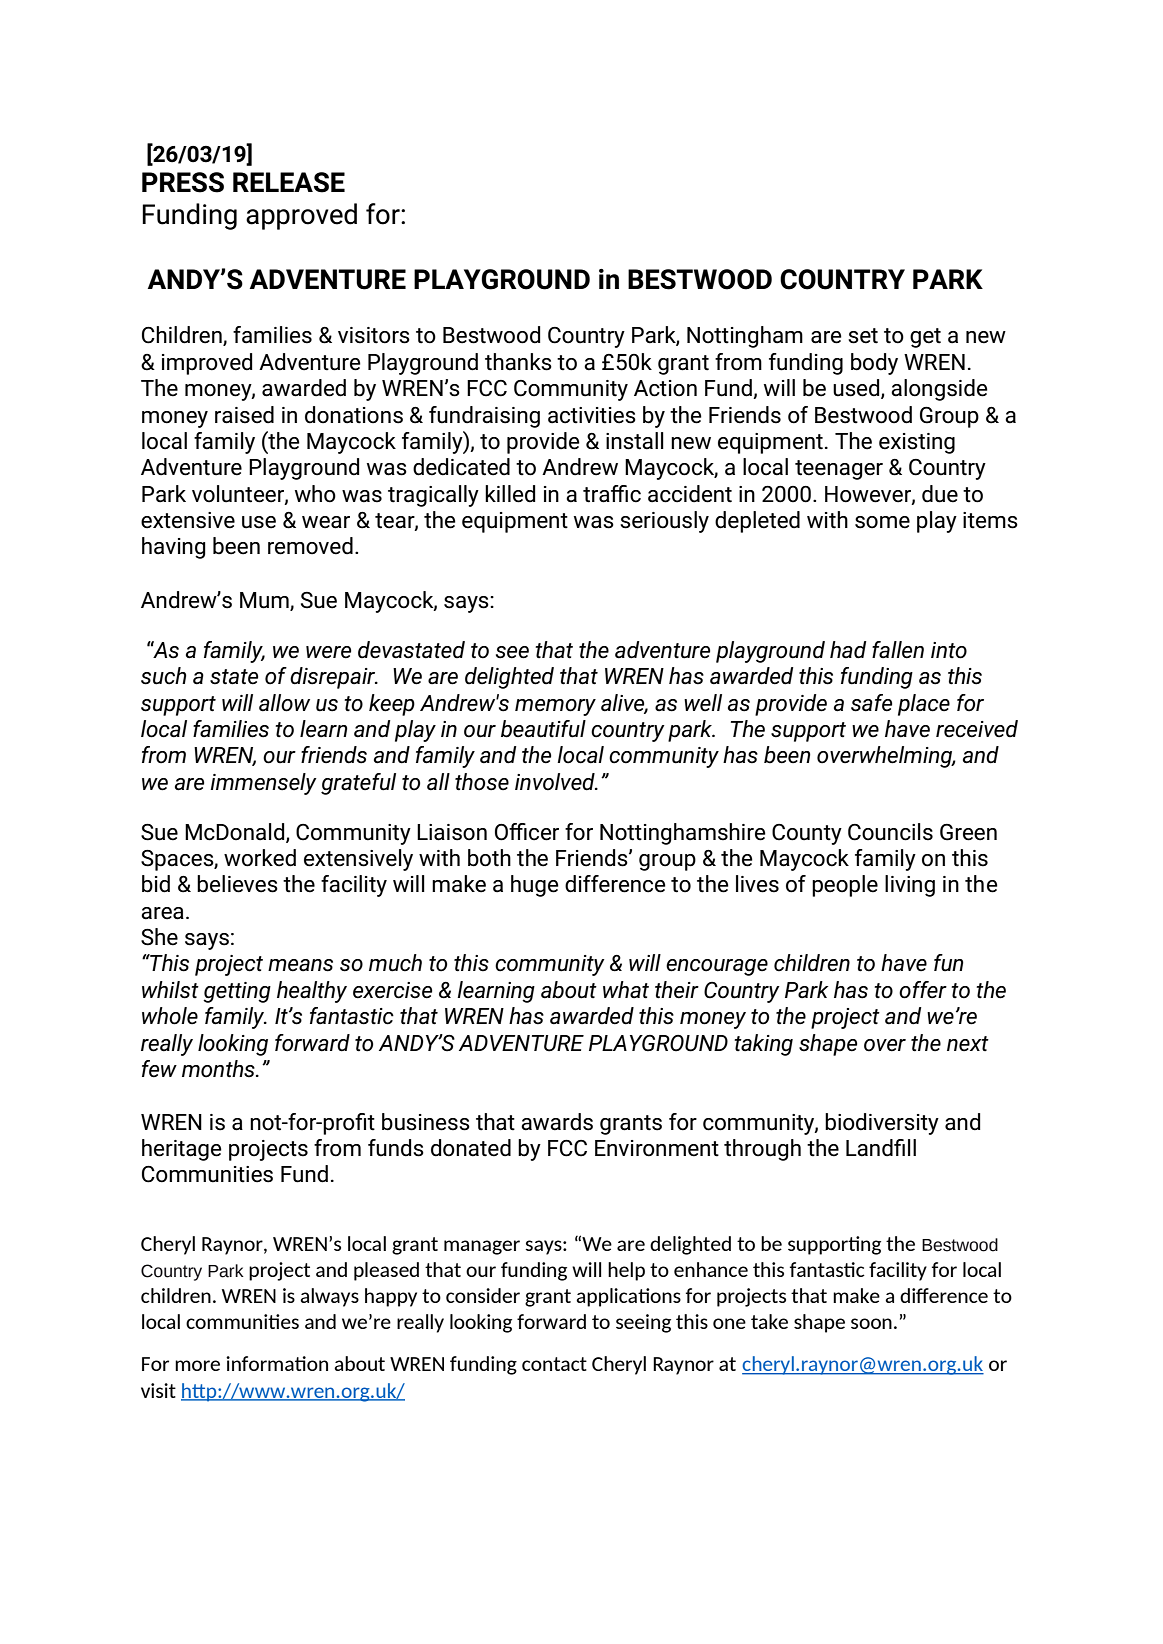 The height and width of the screenshot is (1644, 1163). Describe the element at coordinates (554, 1364) in the screenshot. I see `contact` at that location.
